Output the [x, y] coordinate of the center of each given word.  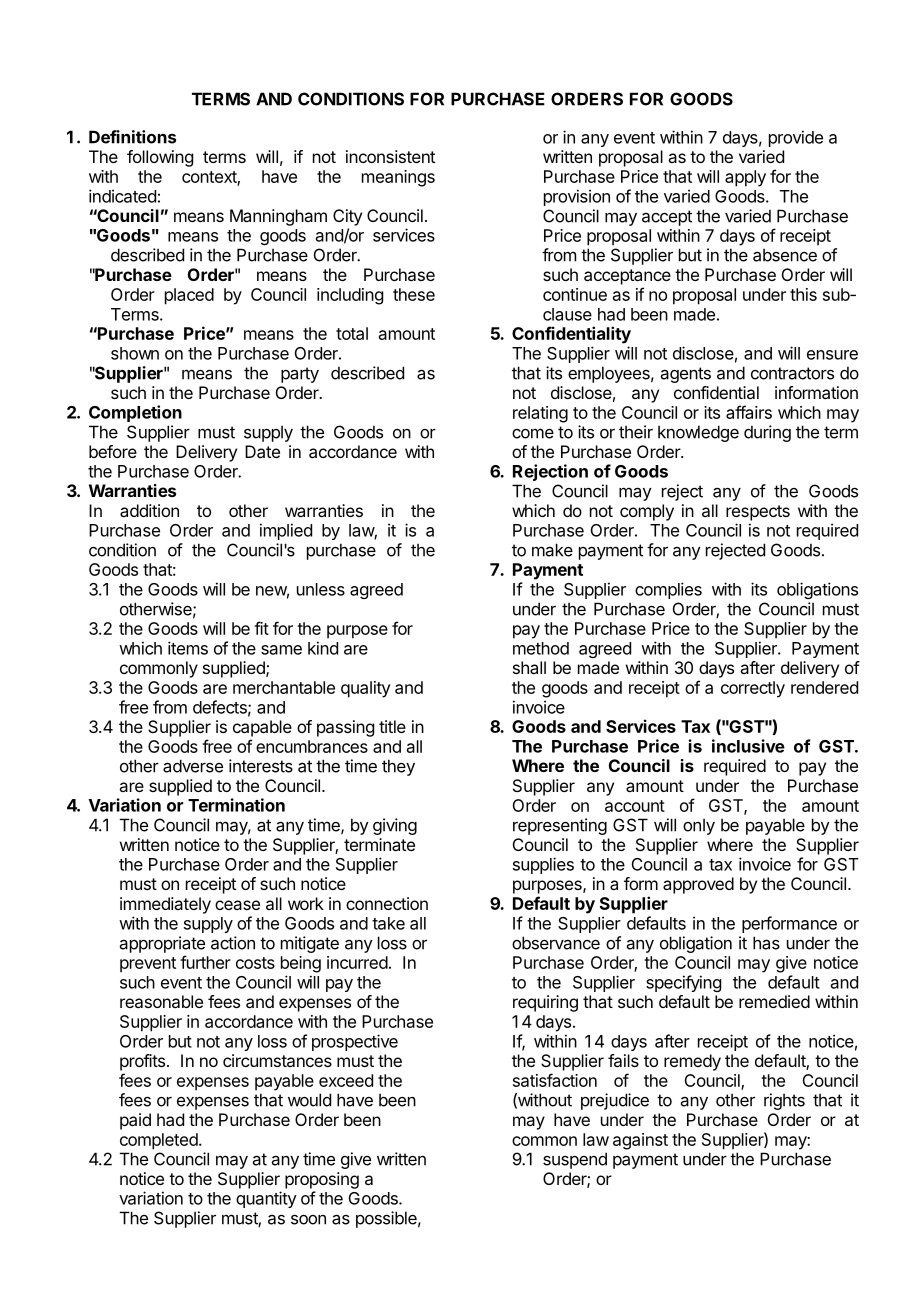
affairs [749, 412]
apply [745, 178]
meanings [398, 178]
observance [556, 943]
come [533, 433]
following [160, 158]
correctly [753, 689]
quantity [266, 1199]
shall [529, 667]
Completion [135, 413]
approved [698, 885]
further [205, 962]
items [188, 648]
